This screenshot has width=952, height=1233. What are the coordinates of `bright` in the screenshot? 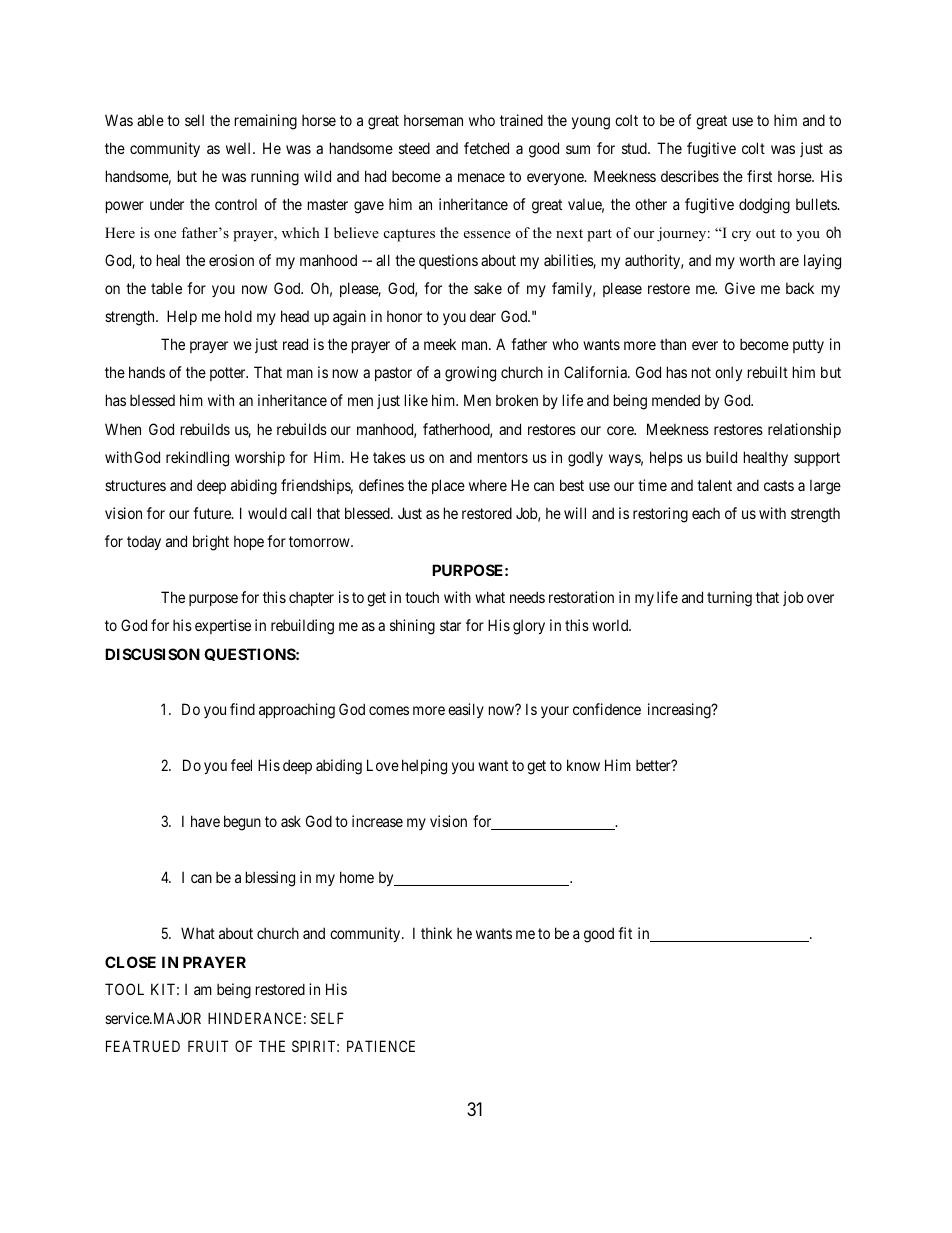 It's located at (211, 543).
